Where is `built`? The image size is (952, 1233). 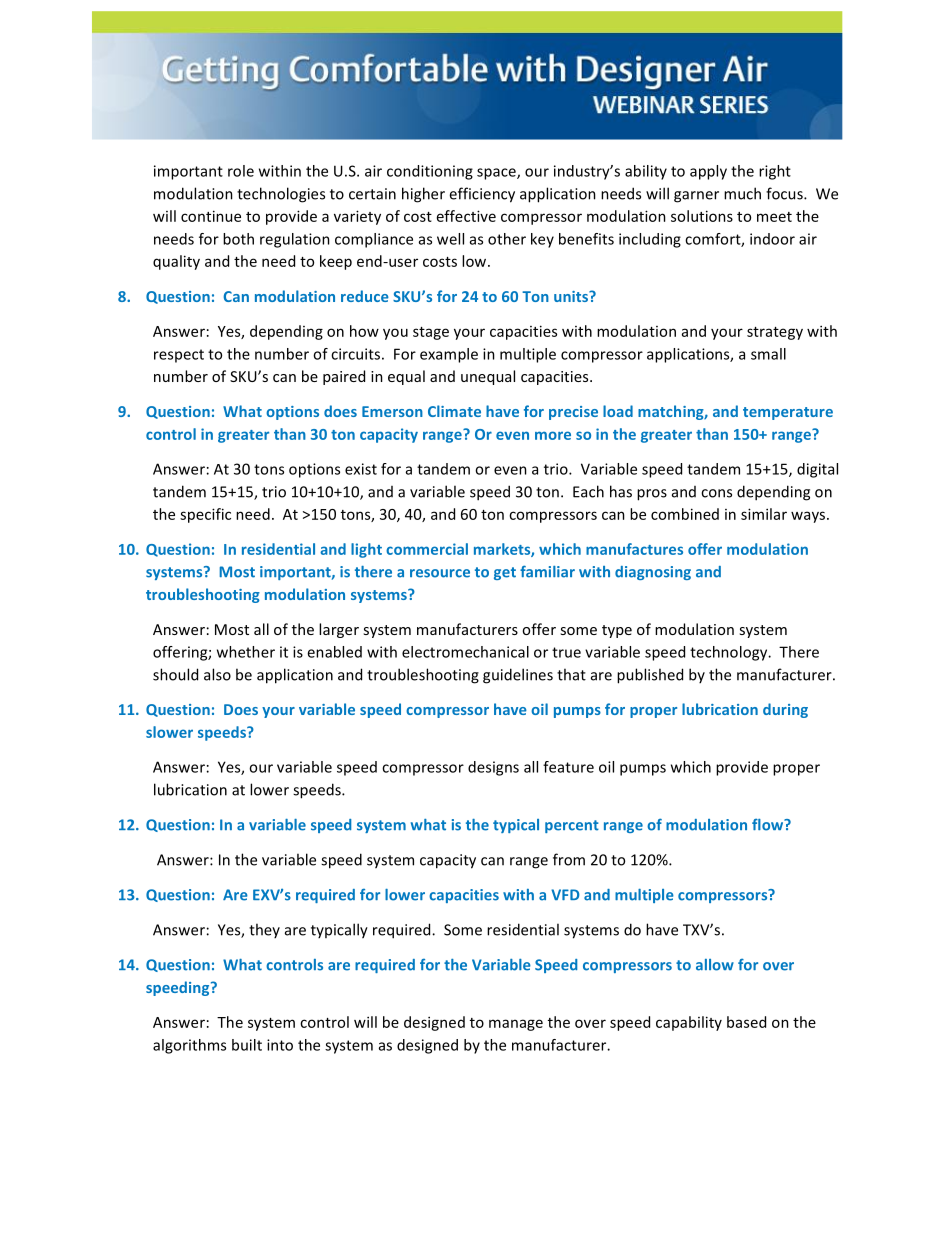 built is located at coordinates (247, 1045).
